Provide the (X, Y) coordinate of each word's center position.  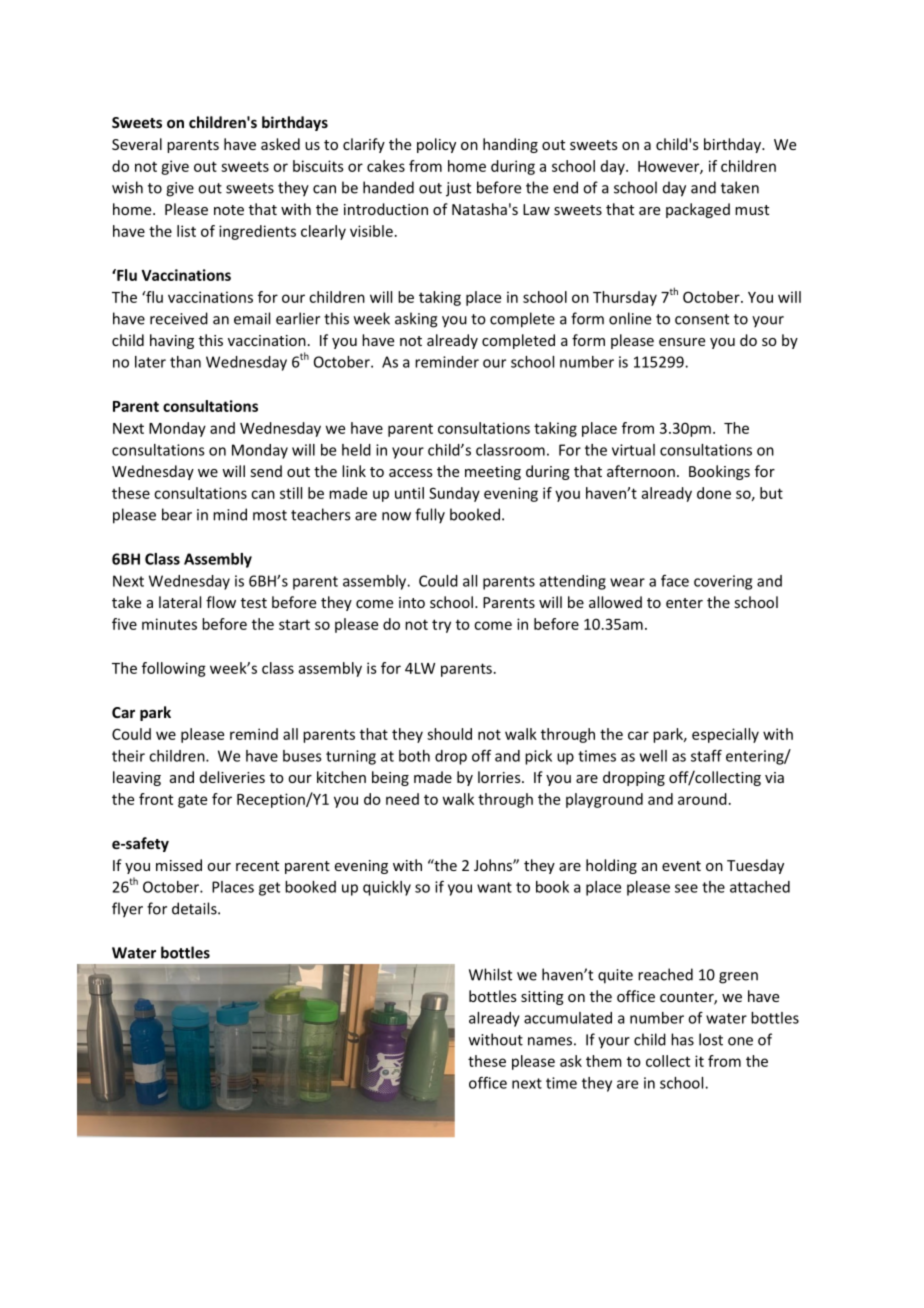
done (714, 493)
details (195, 908)
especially (725, 735)
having (172, 341)
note (229, 210)
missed (179, 865)
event (681, 866)
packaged (698, 210)
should (449, 734)
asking (416, 320)
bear (177, 514)
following (174, 669)
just (458, 189)
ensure (682, 342)
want (494, 887)
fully (430, 516)
